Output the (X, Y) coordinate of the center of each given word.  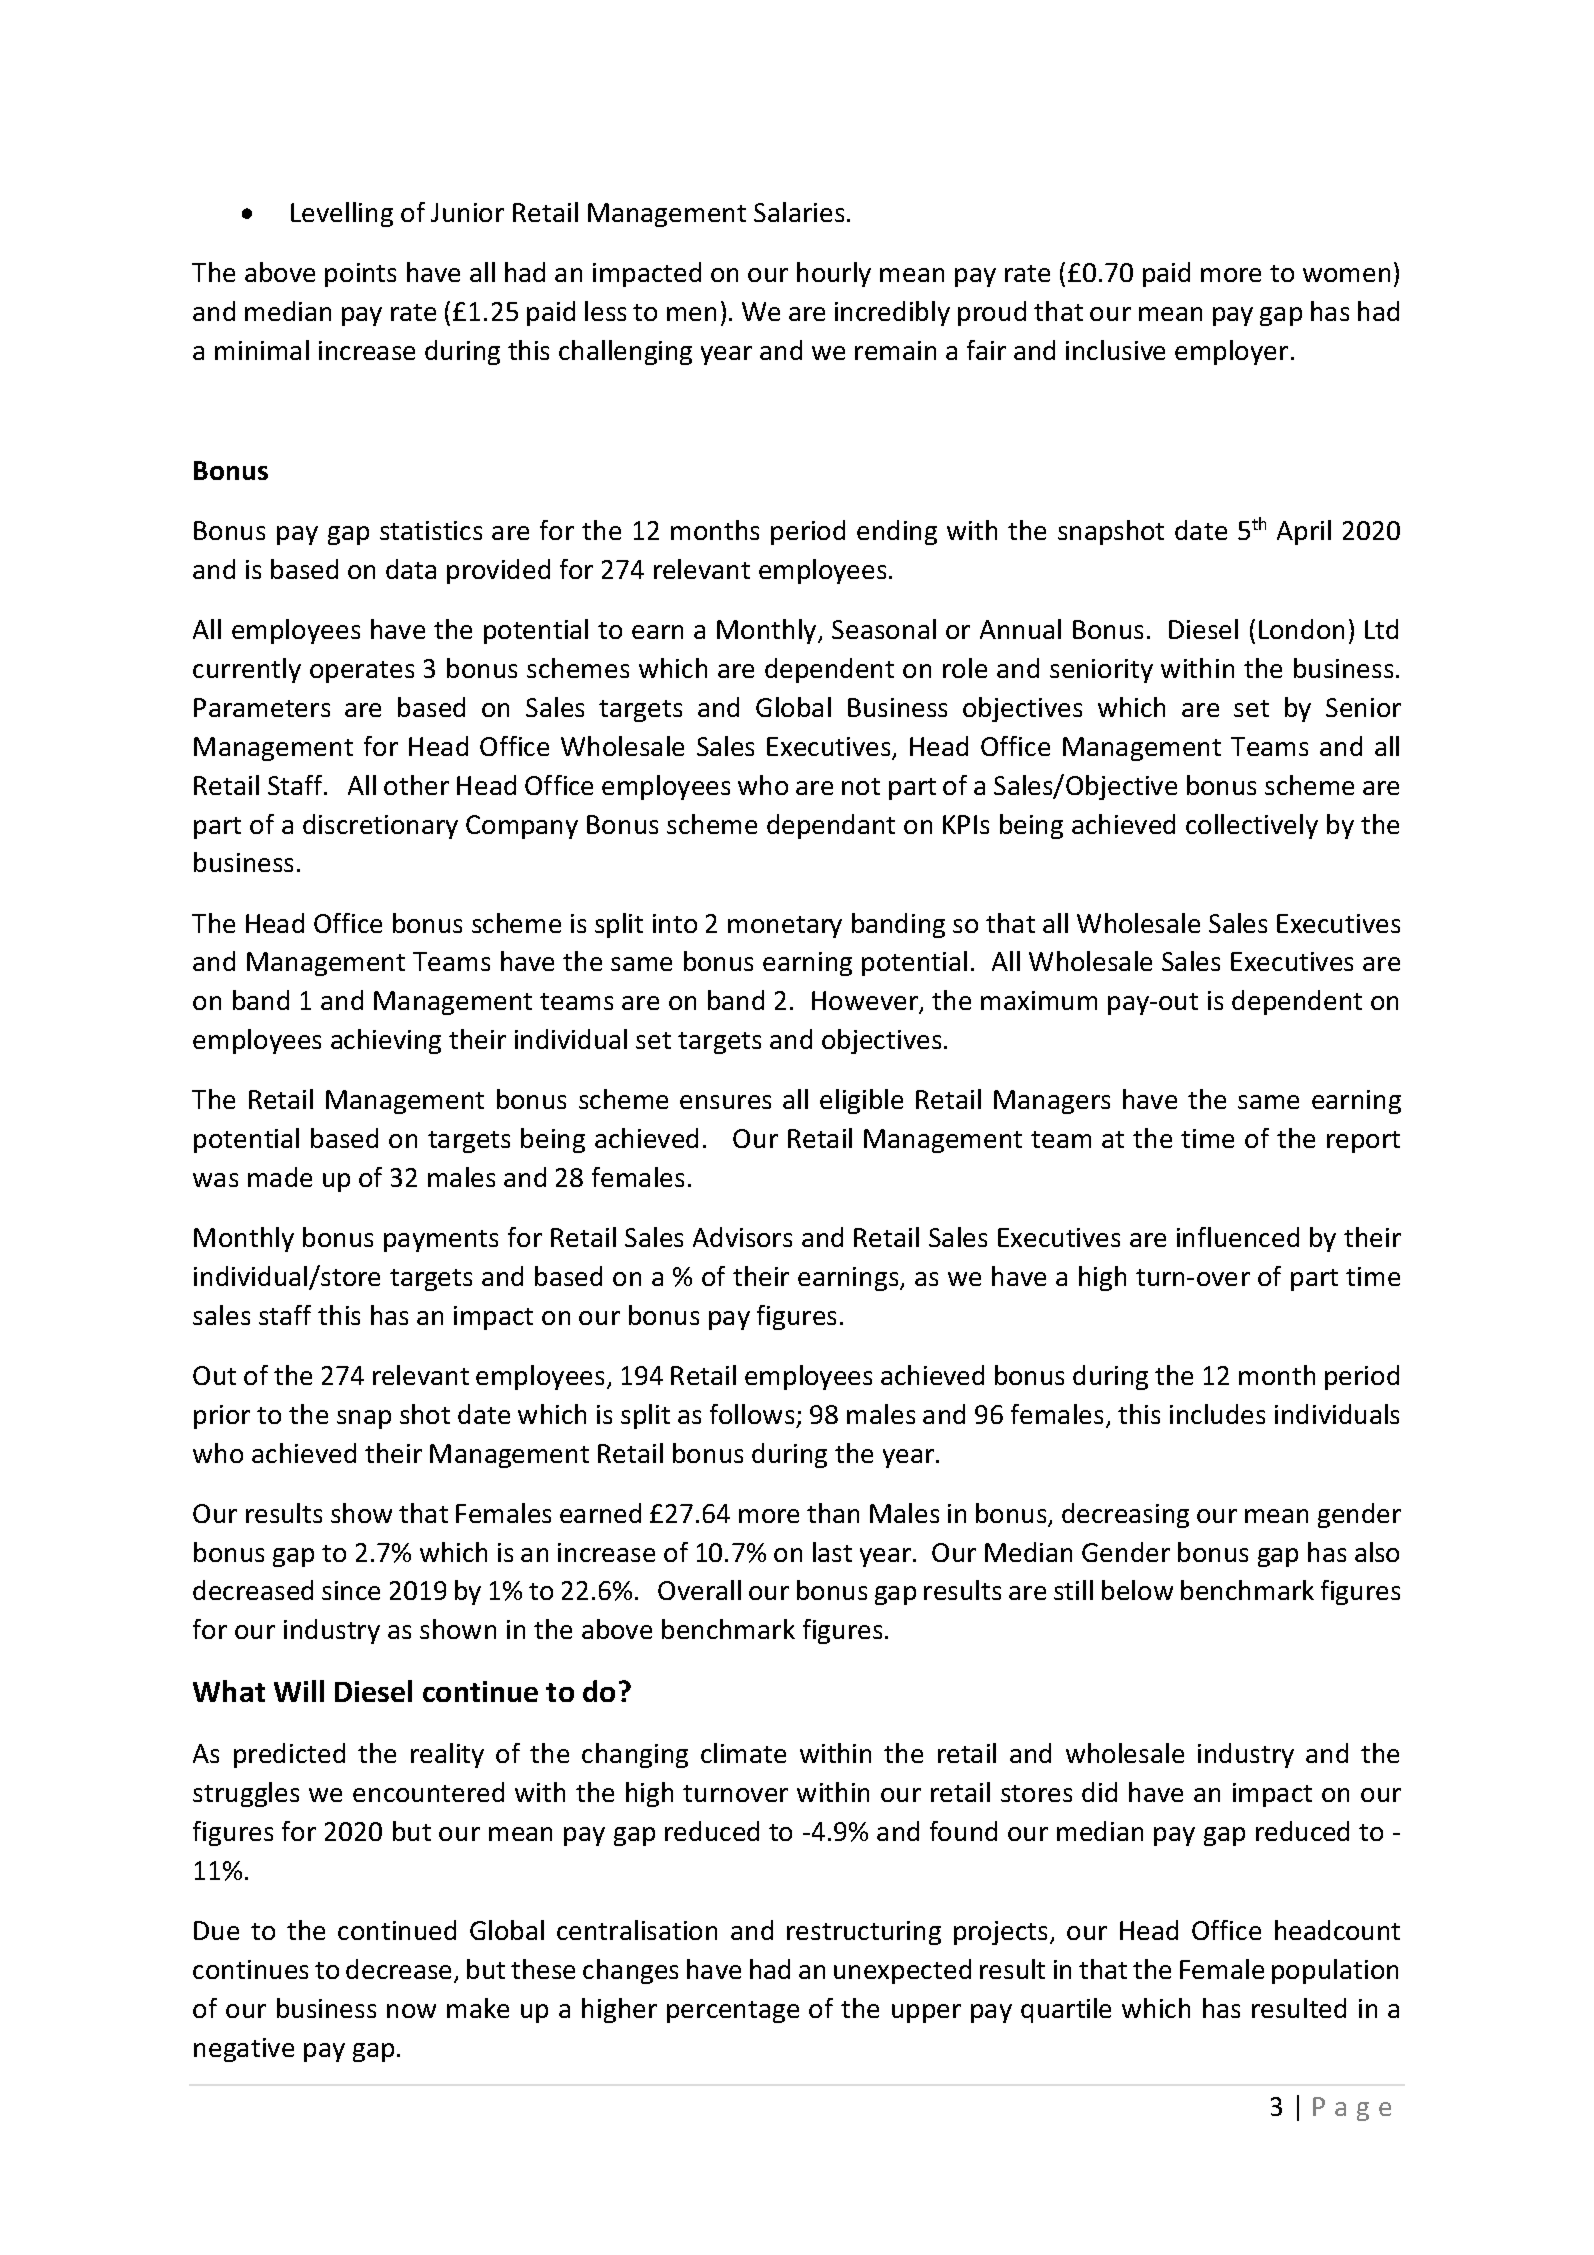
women (1346, 275)
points (360, 275)
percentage (733, 2012)
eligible (861, 1101)
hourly (834, 274)
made (280, 1177)
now (411, 2011)
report (1363, 1142)
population (1335, 1971)
